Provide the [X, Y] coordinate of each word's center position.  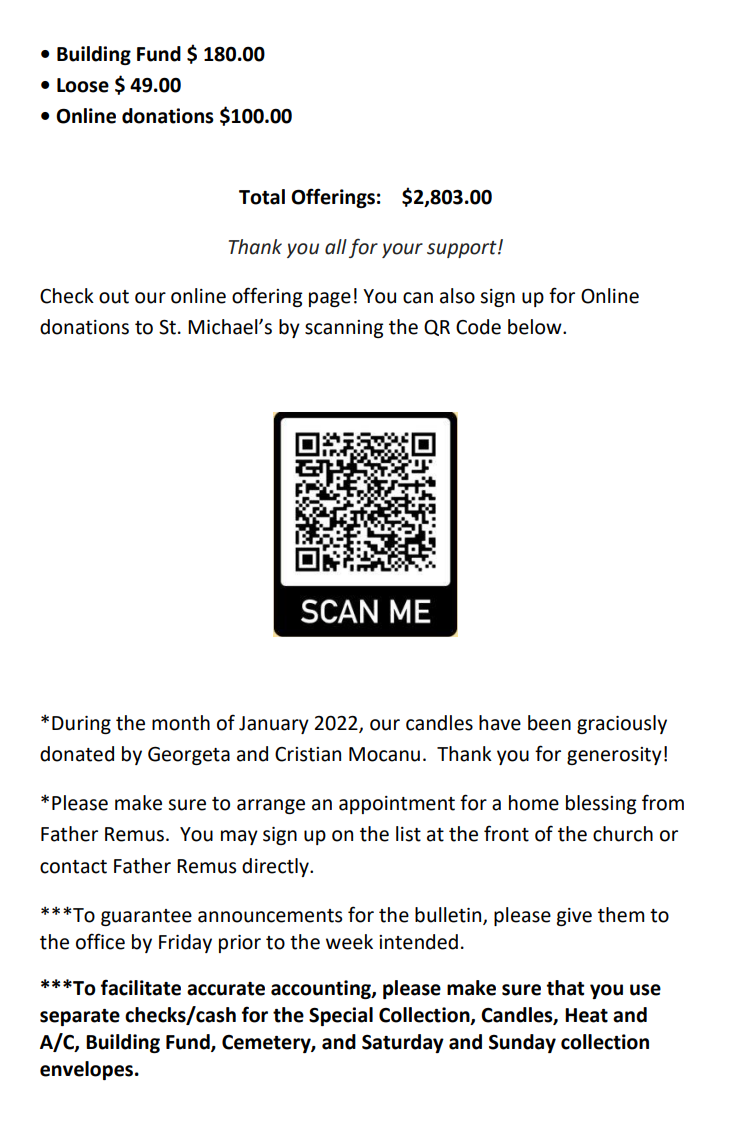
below [536, 327]
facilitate [141, 987]
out [114, 297]
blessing [601, 804]
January [274, 725]
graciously [622, 724]
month [181, 723]
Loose [83, 85]
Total [262, 197]
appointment [397, 805]
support [463, 249]
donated [77, 754]
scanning [344, 329]
